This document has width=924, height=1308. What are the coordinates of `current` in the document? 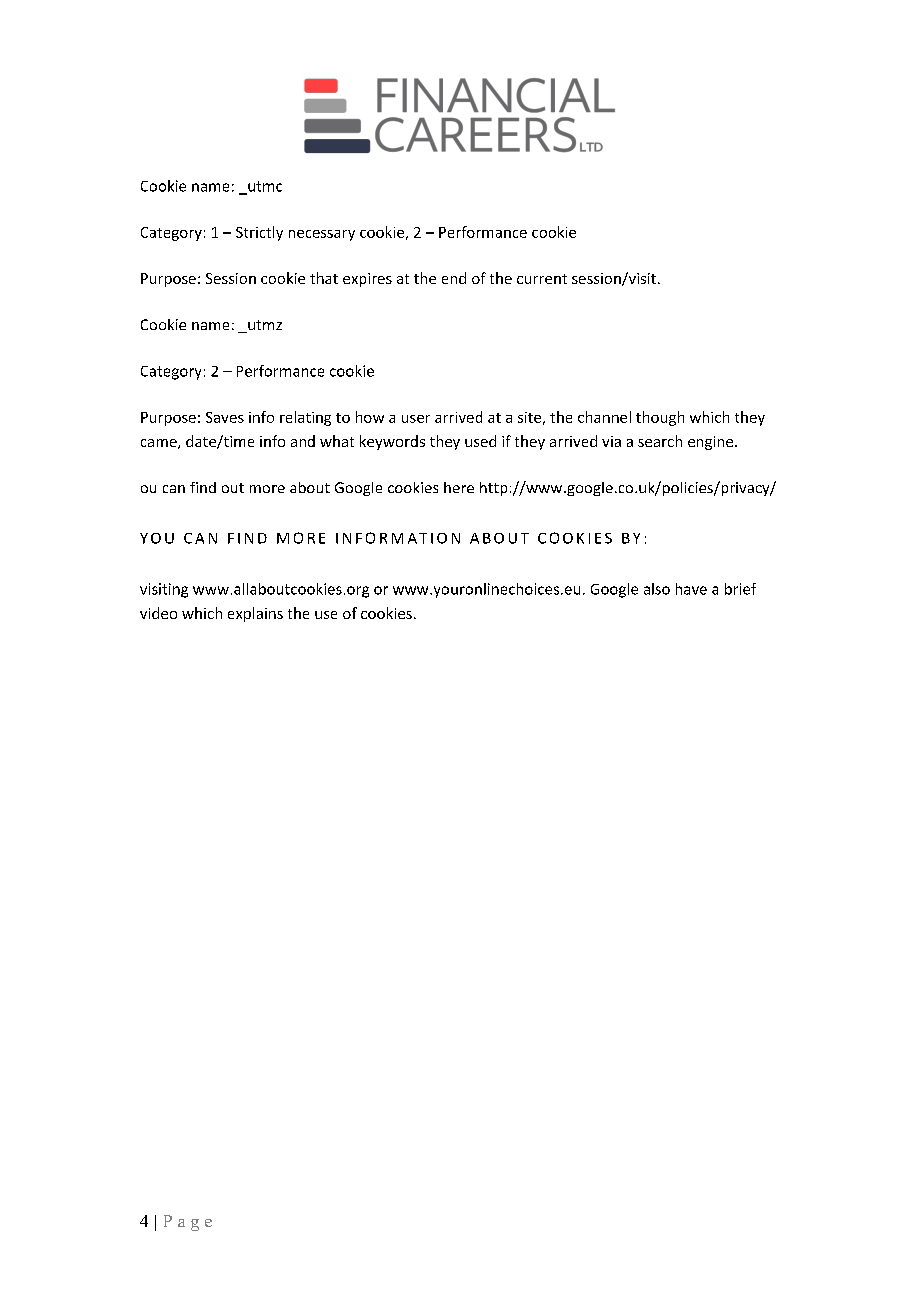 It's located at (542, 279).
